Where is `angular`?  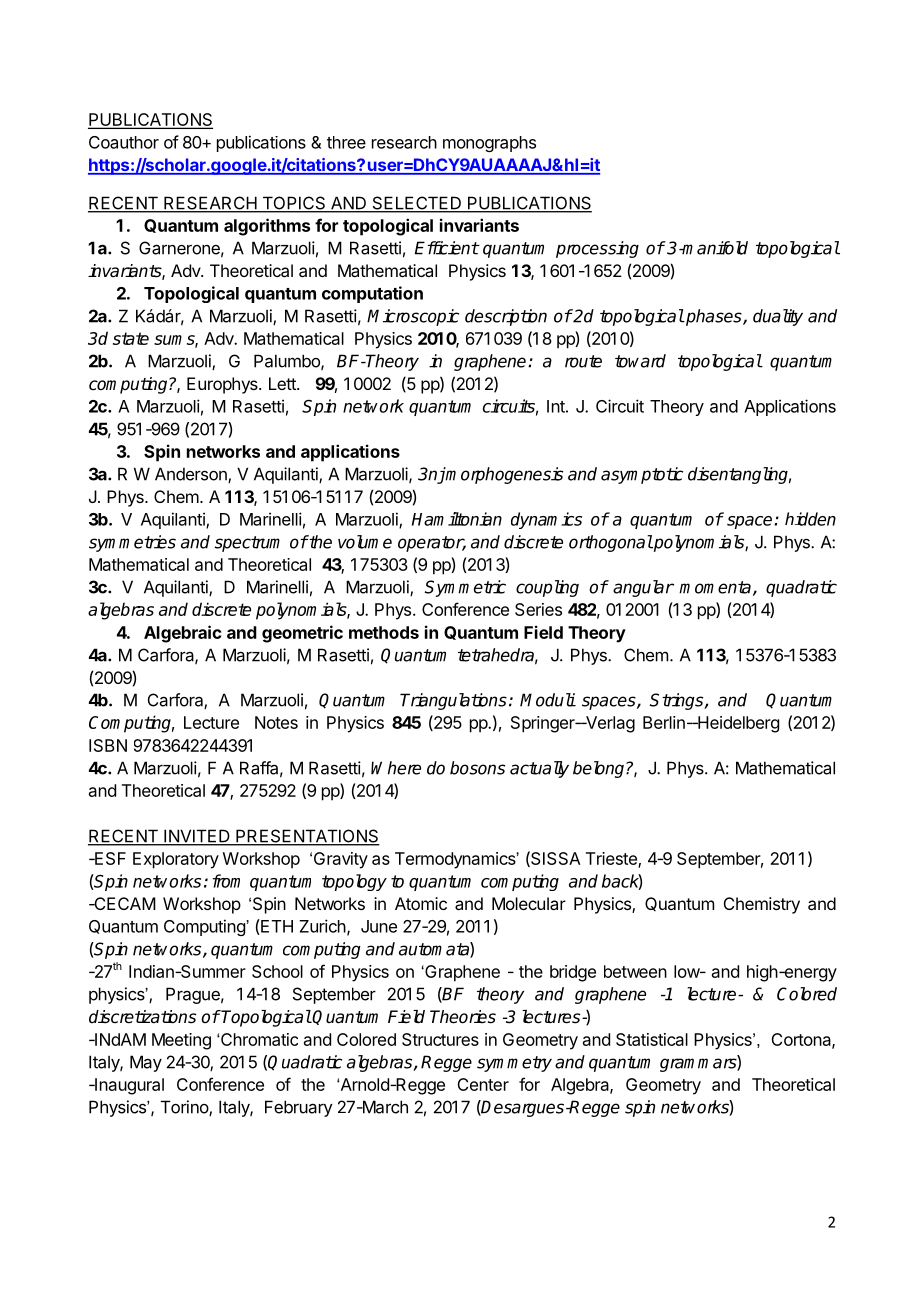
angular is located at coordinates (643, 588).
